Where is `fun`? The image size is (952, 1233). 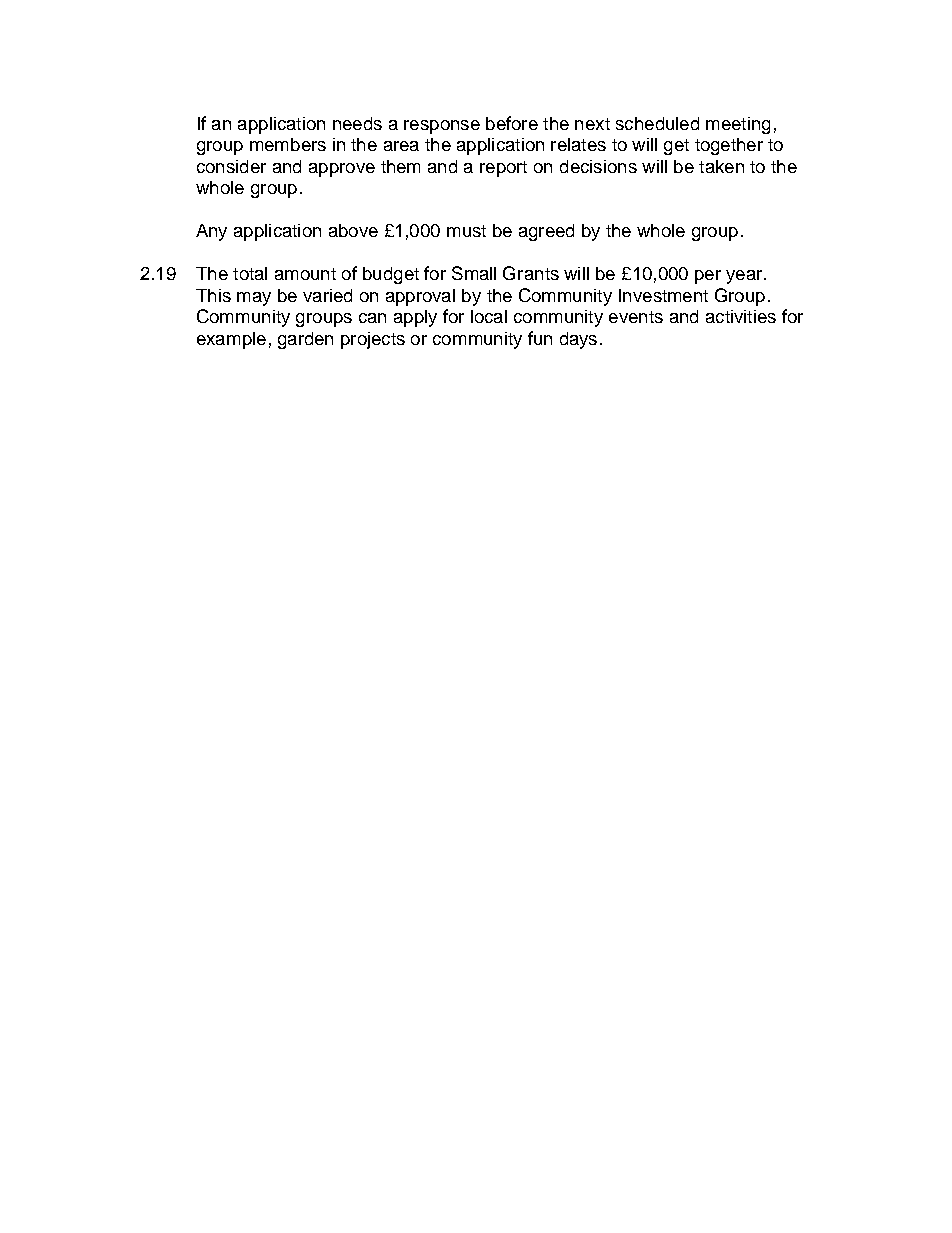 fun is located at coordinates (540, 338).
